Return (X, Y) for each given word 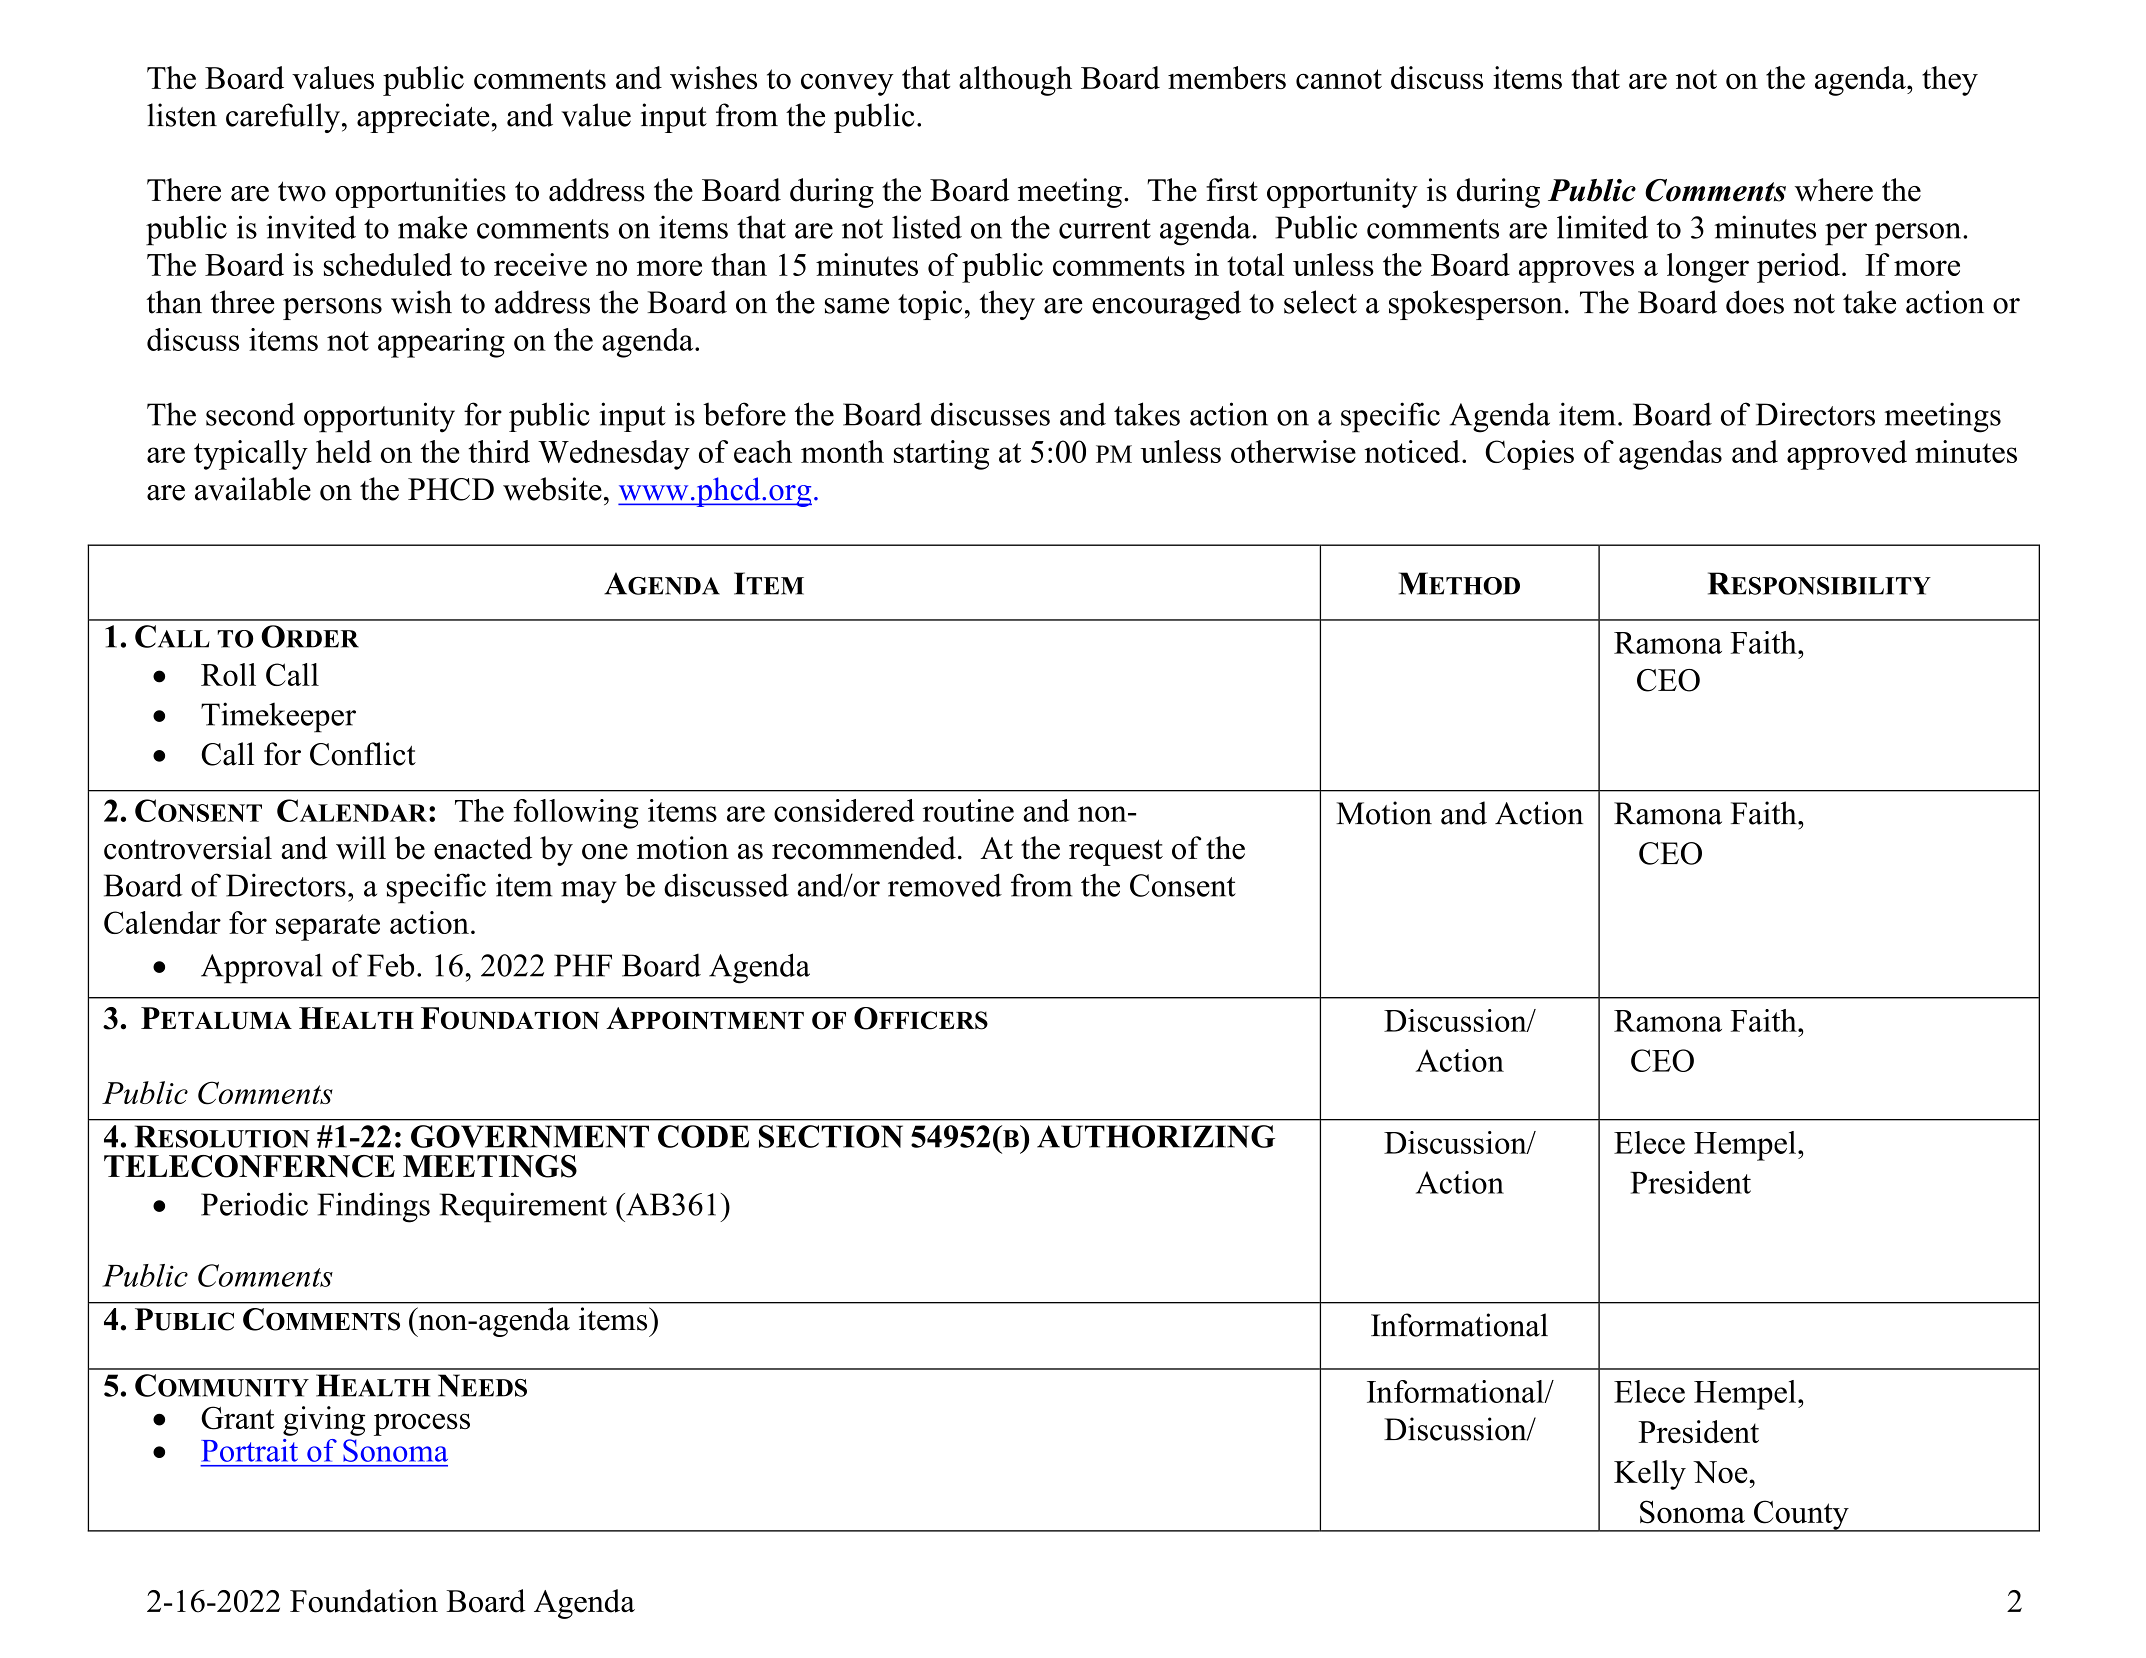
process (422, 1424)
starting (941, 455)
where (1834, 190)
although (1015, 81)
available (253, 489)
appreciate (423, 118)
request (1116, 852)
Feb (390, 965)
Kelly (1650, 1475)
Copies (1529, 455)
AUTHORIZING (1156, 1136)
